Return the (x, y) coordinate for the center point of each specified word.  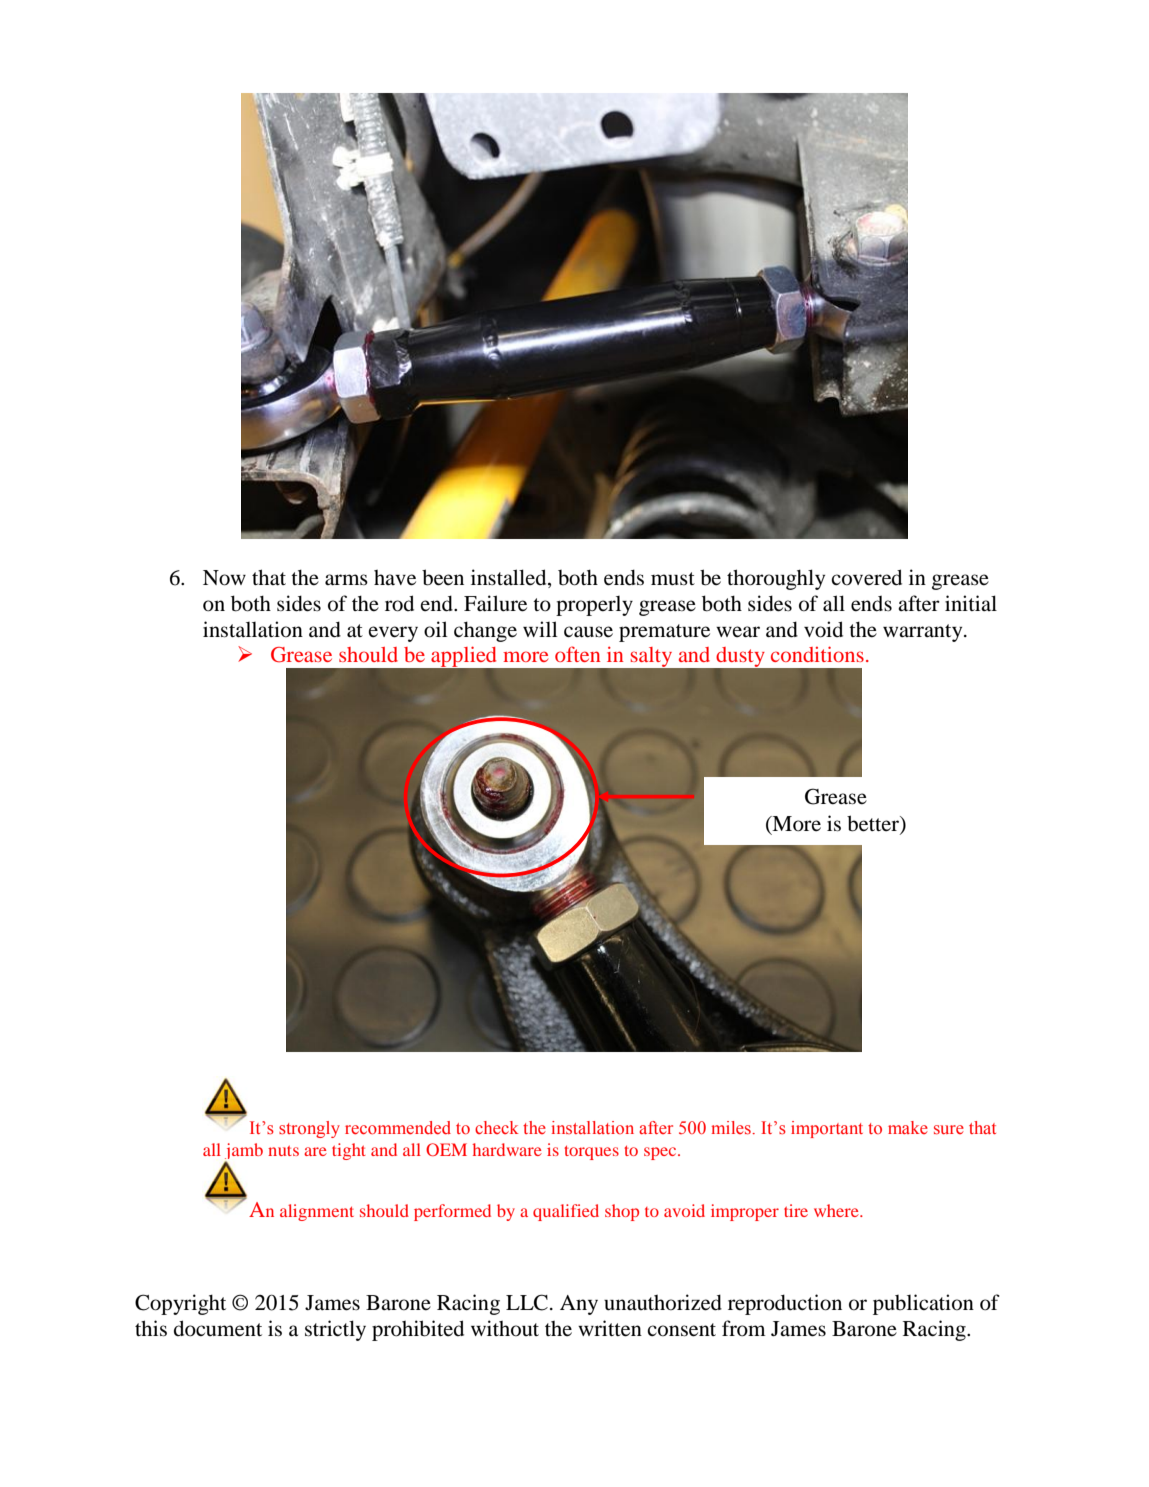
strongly (309, 1129)
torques (591, 1152)
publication (923, 1304)
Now (224, 578)
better (874, 823)
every (393, 634)
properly (594, 606)
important (827, 1129)
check (497, 1127)
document (218, 1328)
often (577, 654)
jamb (244, 1152)
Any (579, 1305)
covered (866, 577)
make (908, 1127)
